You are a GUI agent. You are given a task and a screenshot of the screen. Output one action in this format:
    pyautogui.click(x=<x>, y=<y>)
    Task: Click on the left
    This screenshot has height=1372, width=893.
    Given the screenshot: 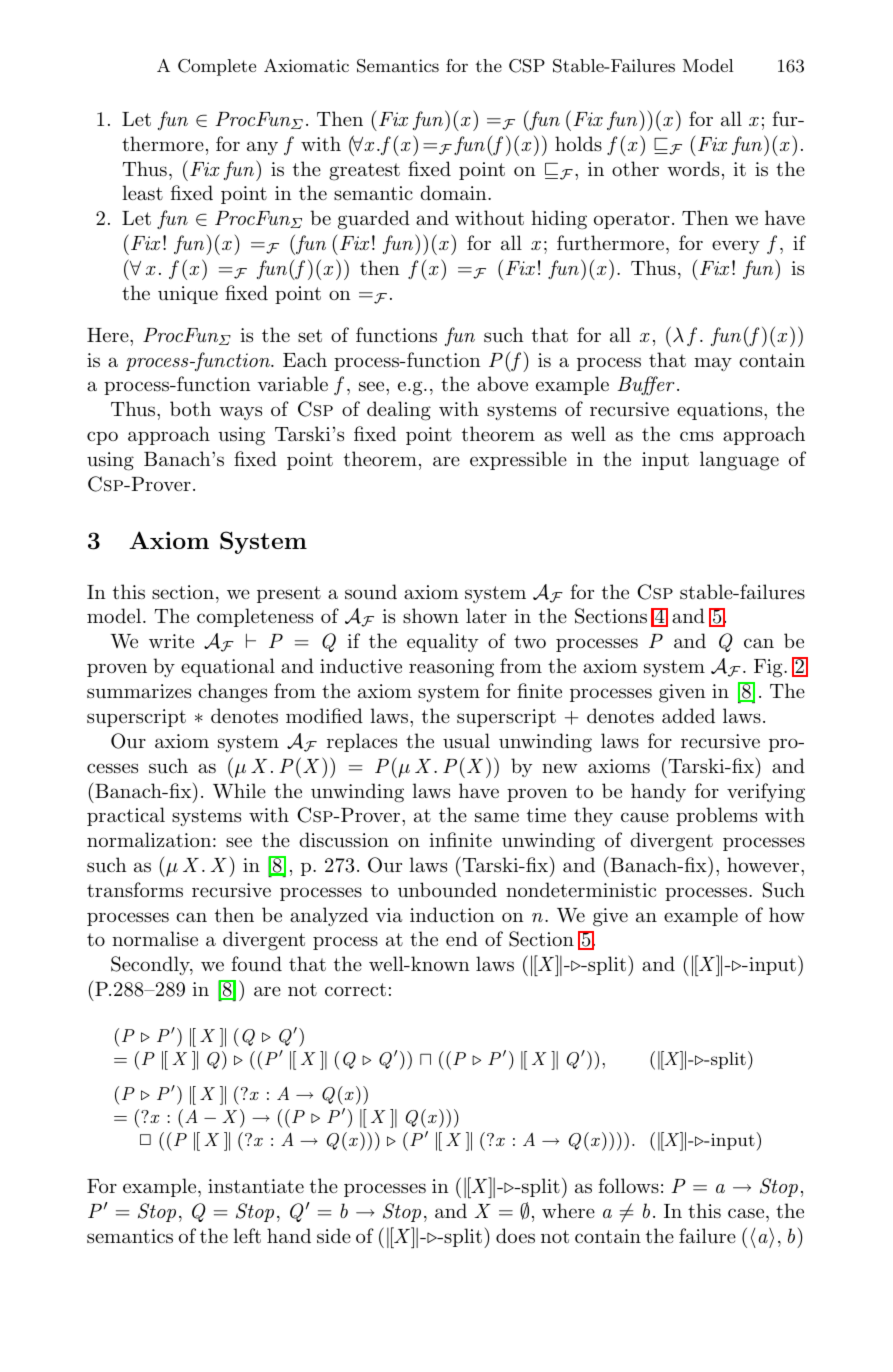 What is the action you would take?
    pyautogui.click(x=247, y=1236)
